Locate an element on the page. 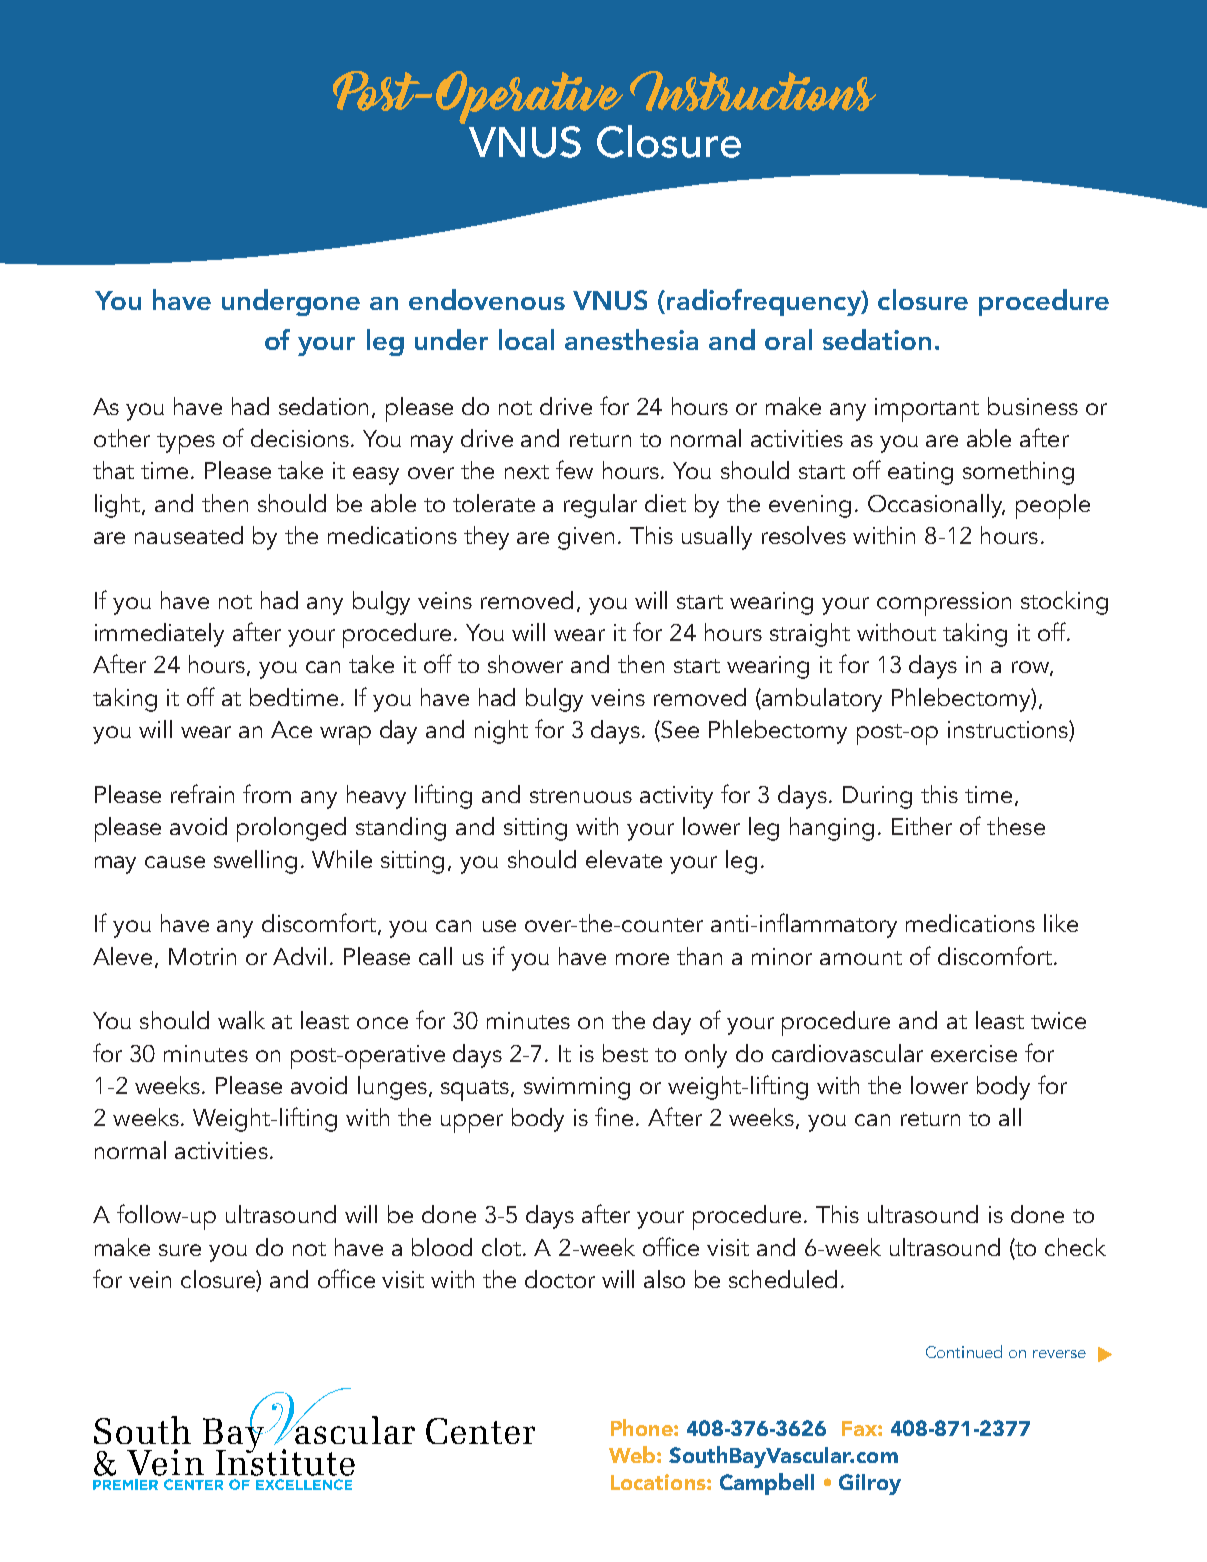  Campbell is located at coordinates (767, 1484).
